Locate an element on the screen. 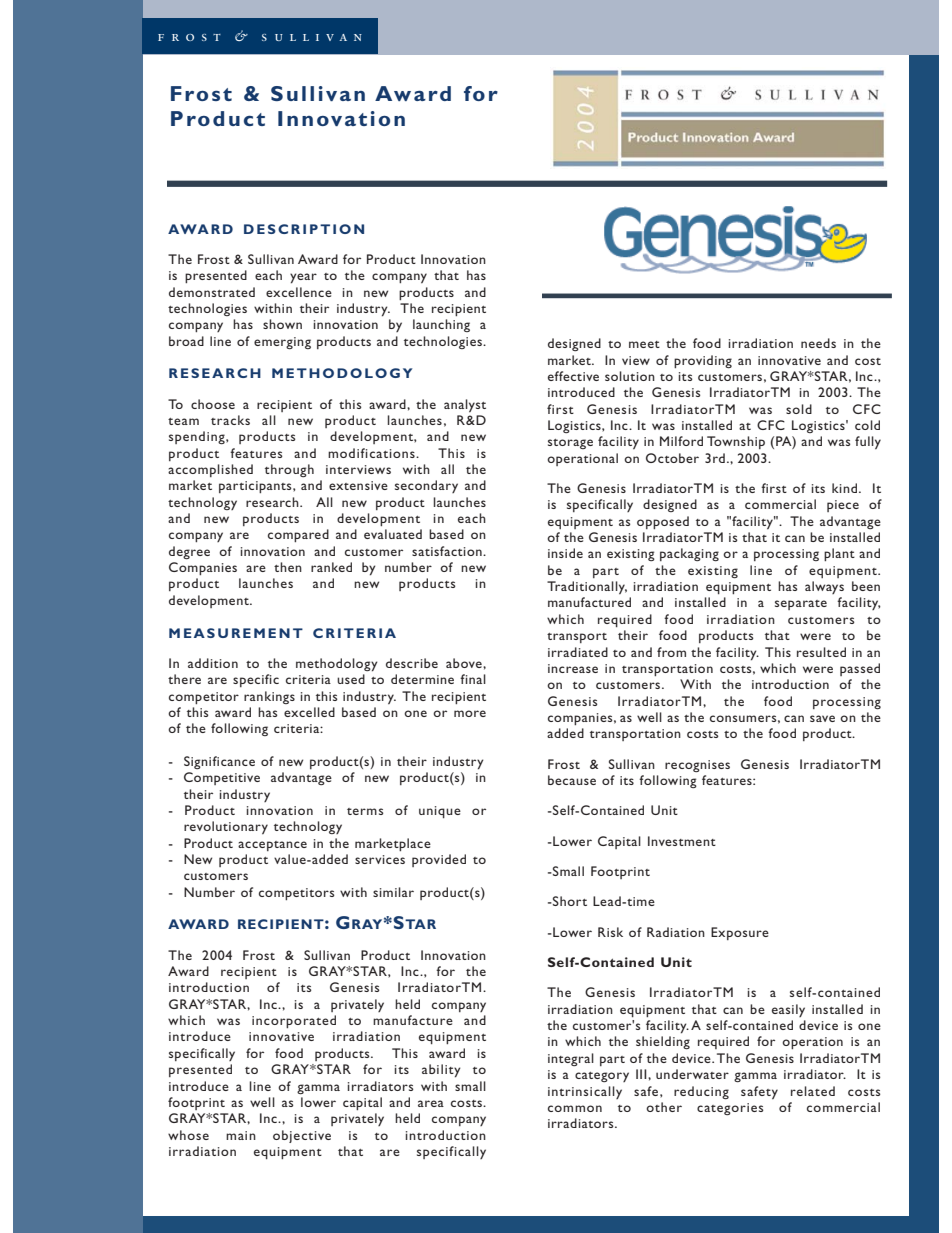 This screenshot has height=1233, width=952. launching is located at coordinates (441, 325).
